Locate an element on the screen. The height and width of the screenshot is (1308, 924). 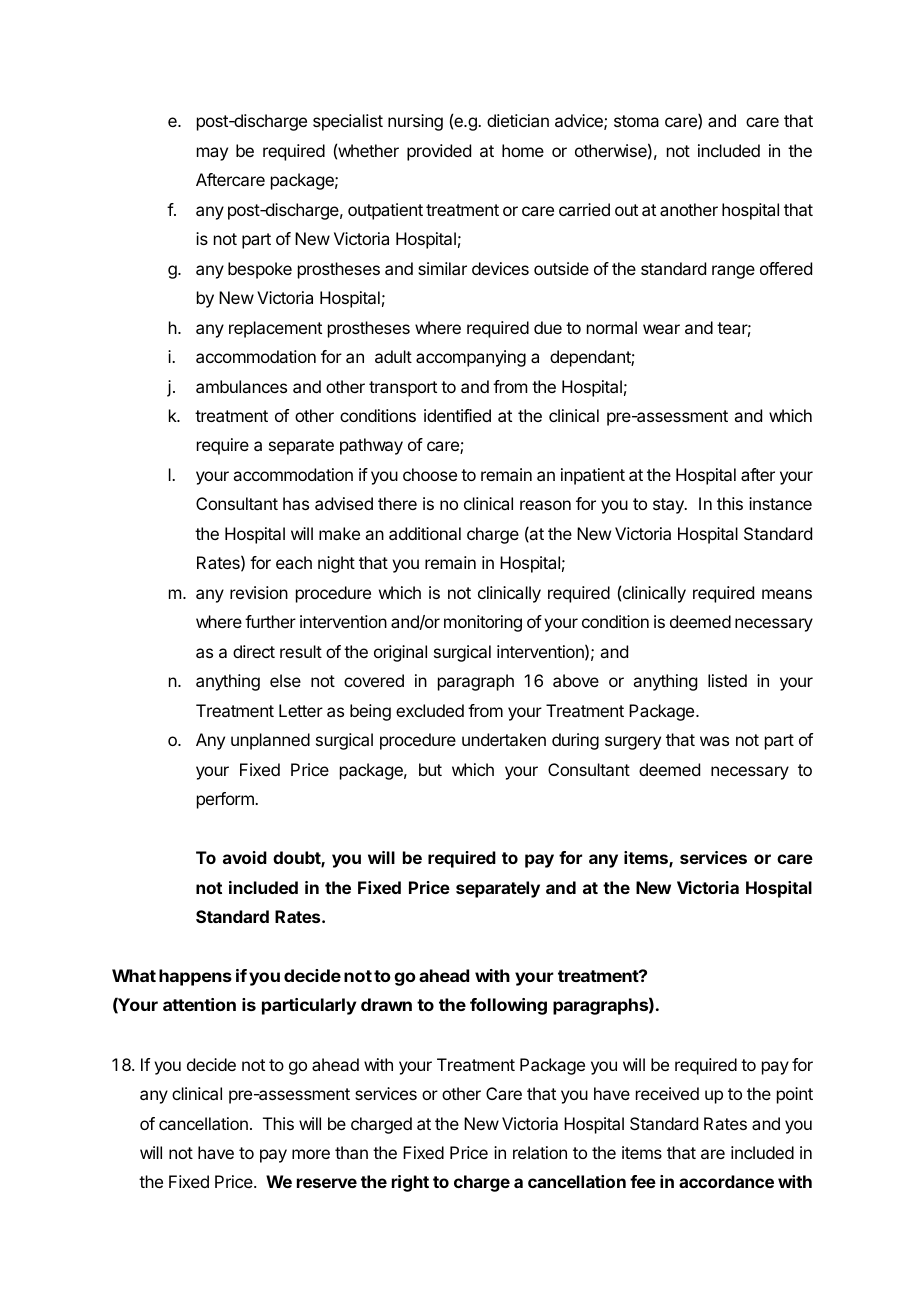
has is located at coordinates (296, 503).
